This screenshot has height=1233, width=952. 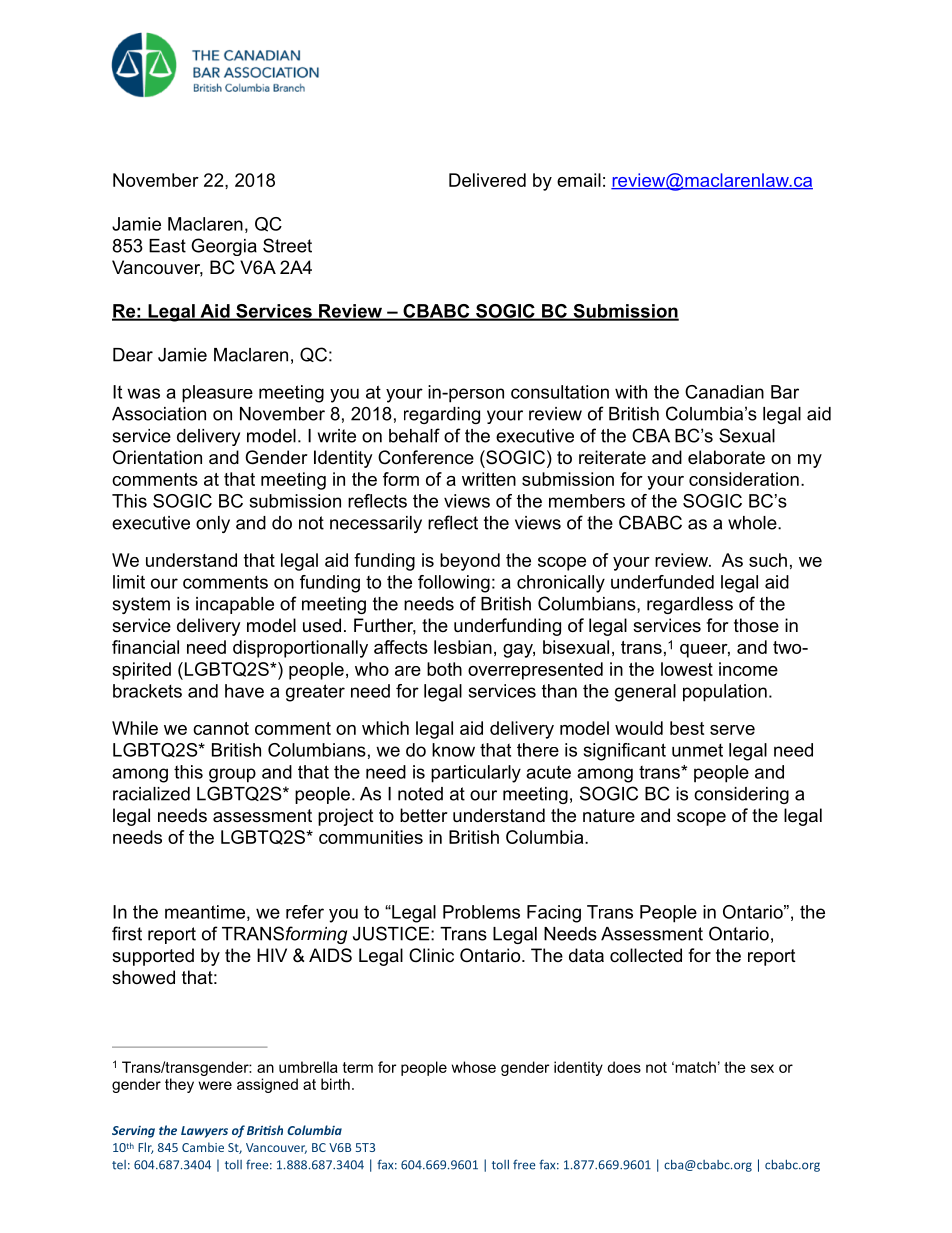 I want to click on does, so click(x=624, y=1067).
